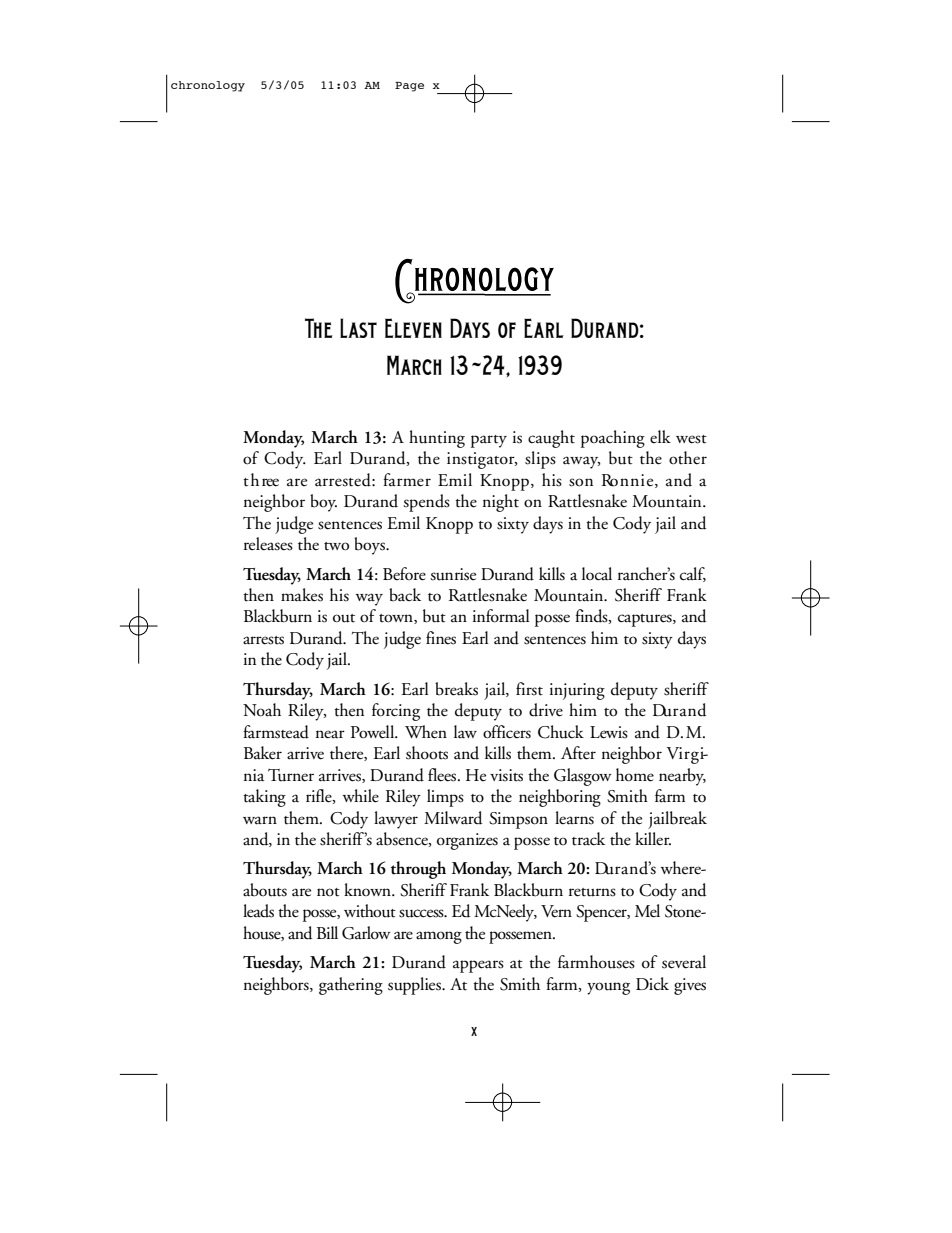 The height and width of the document is (1233, 952). What do you see at coordinates (409, 87) in the document?
I see `Page` at bounding box center [409, 87].
